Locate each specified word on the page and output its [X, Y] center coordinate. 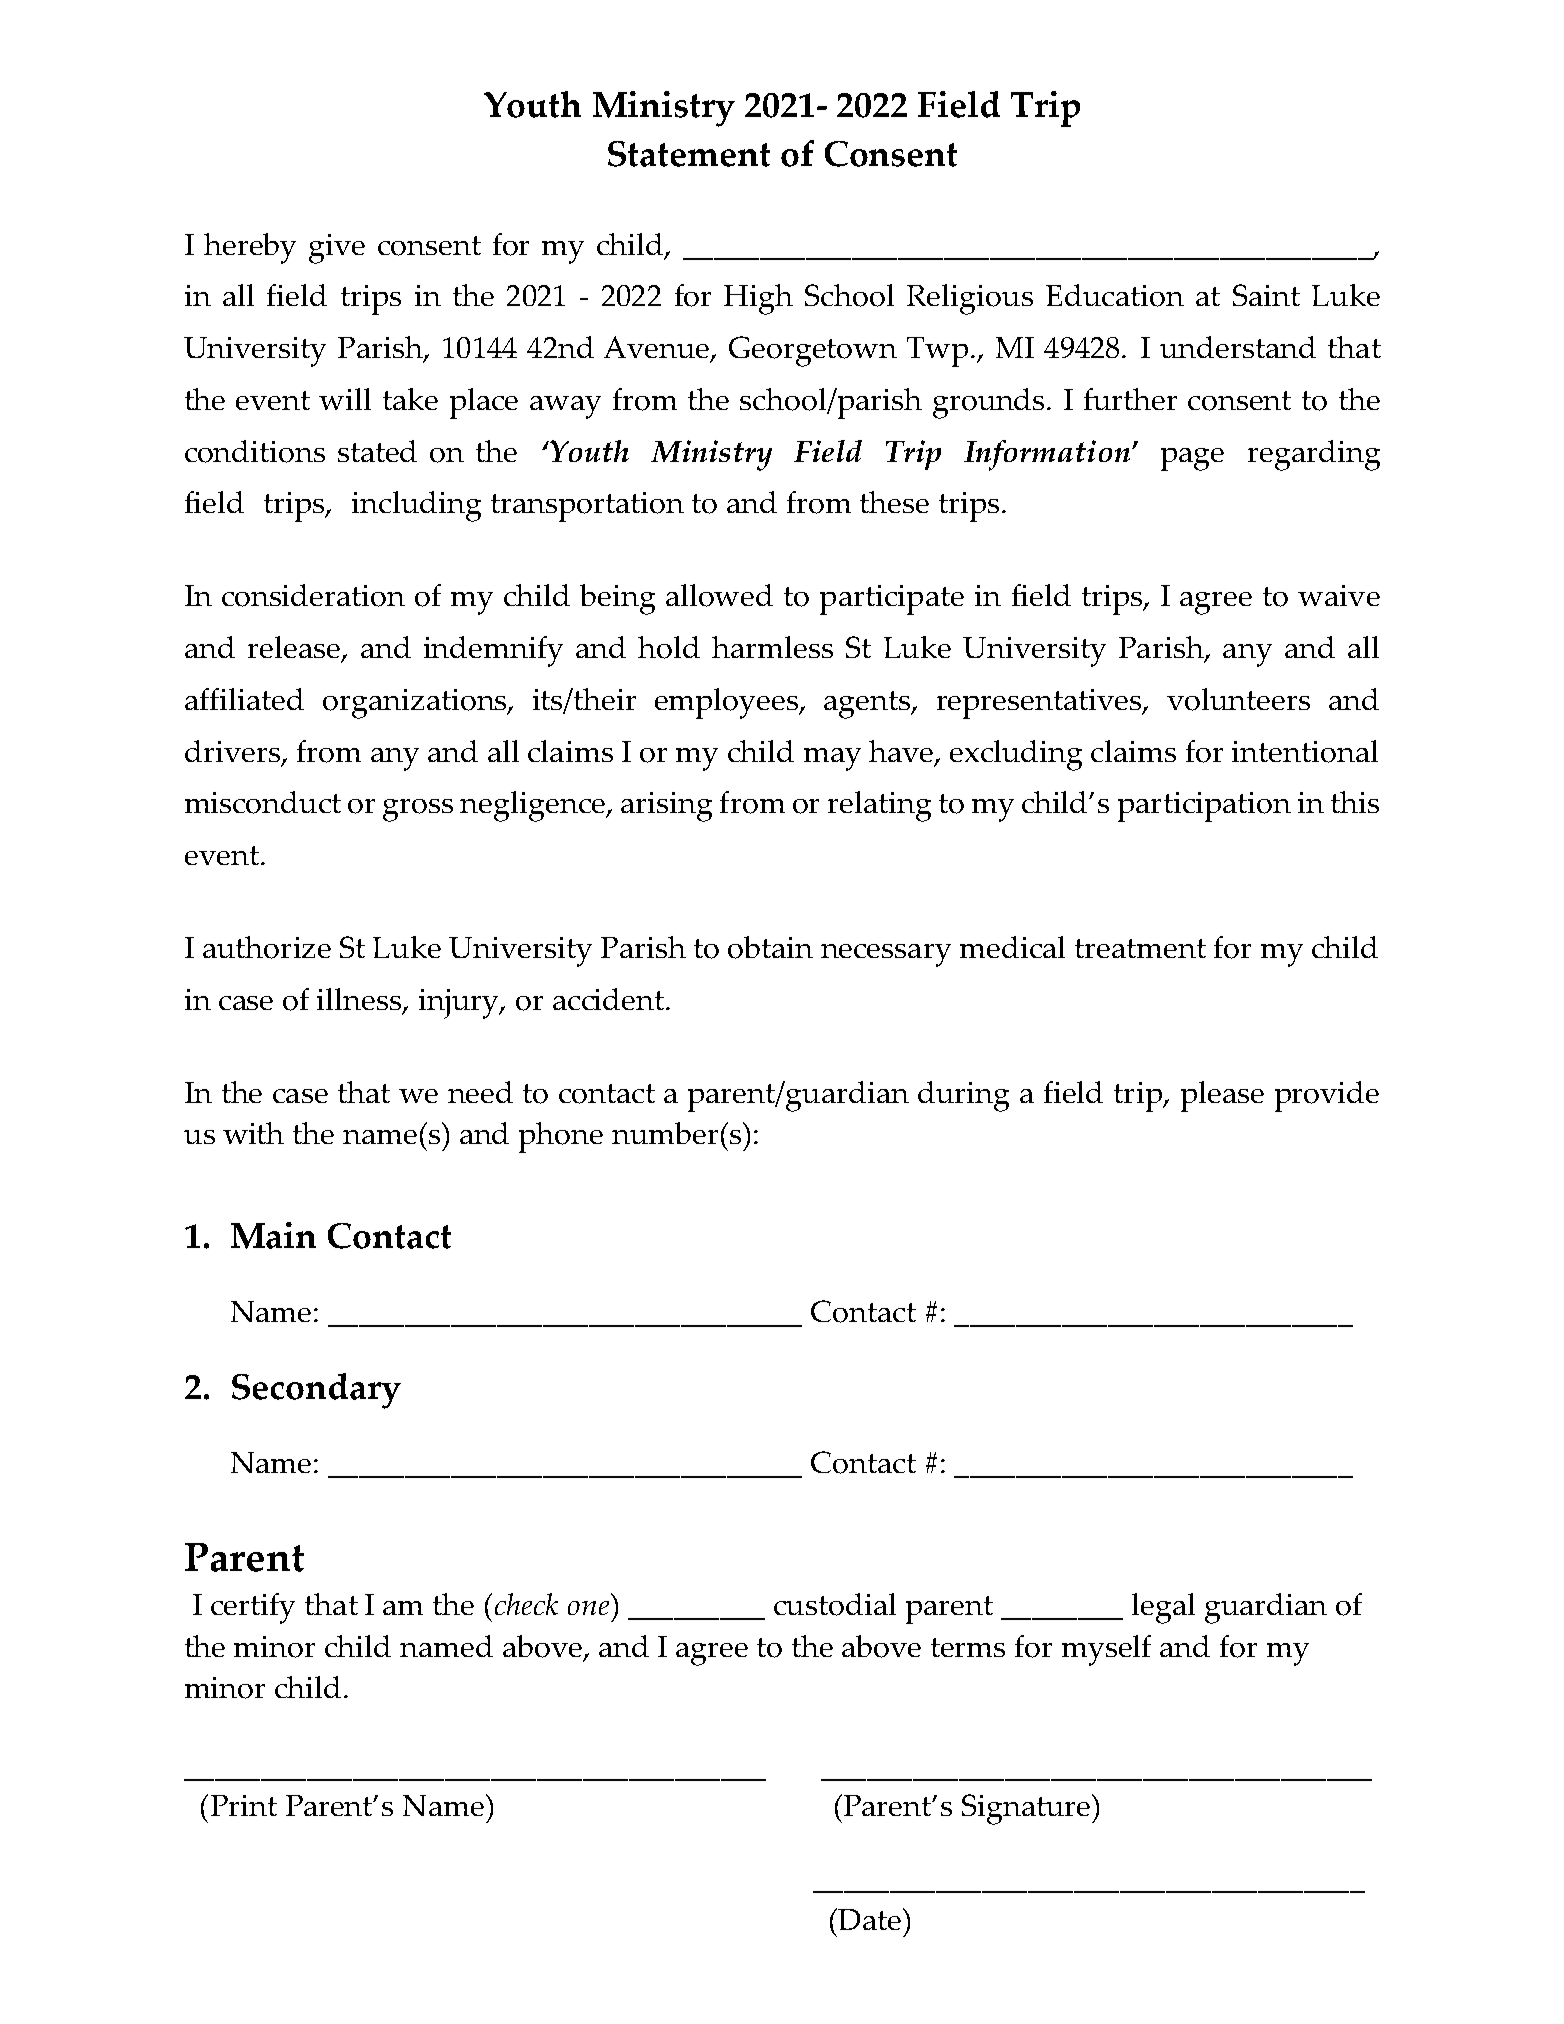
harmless [772, 647]
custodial [835, 1604]
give [337, 249]
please [1222, 1096]
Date [868, 1919]
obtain [770, 947]
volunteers [1238, 699]
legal [1163, 1608]
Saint [1266, 295]
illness [360, 1000]
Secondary [316, 1391]
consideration [313, 595]
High [758, 299]
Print [244, 1805]
